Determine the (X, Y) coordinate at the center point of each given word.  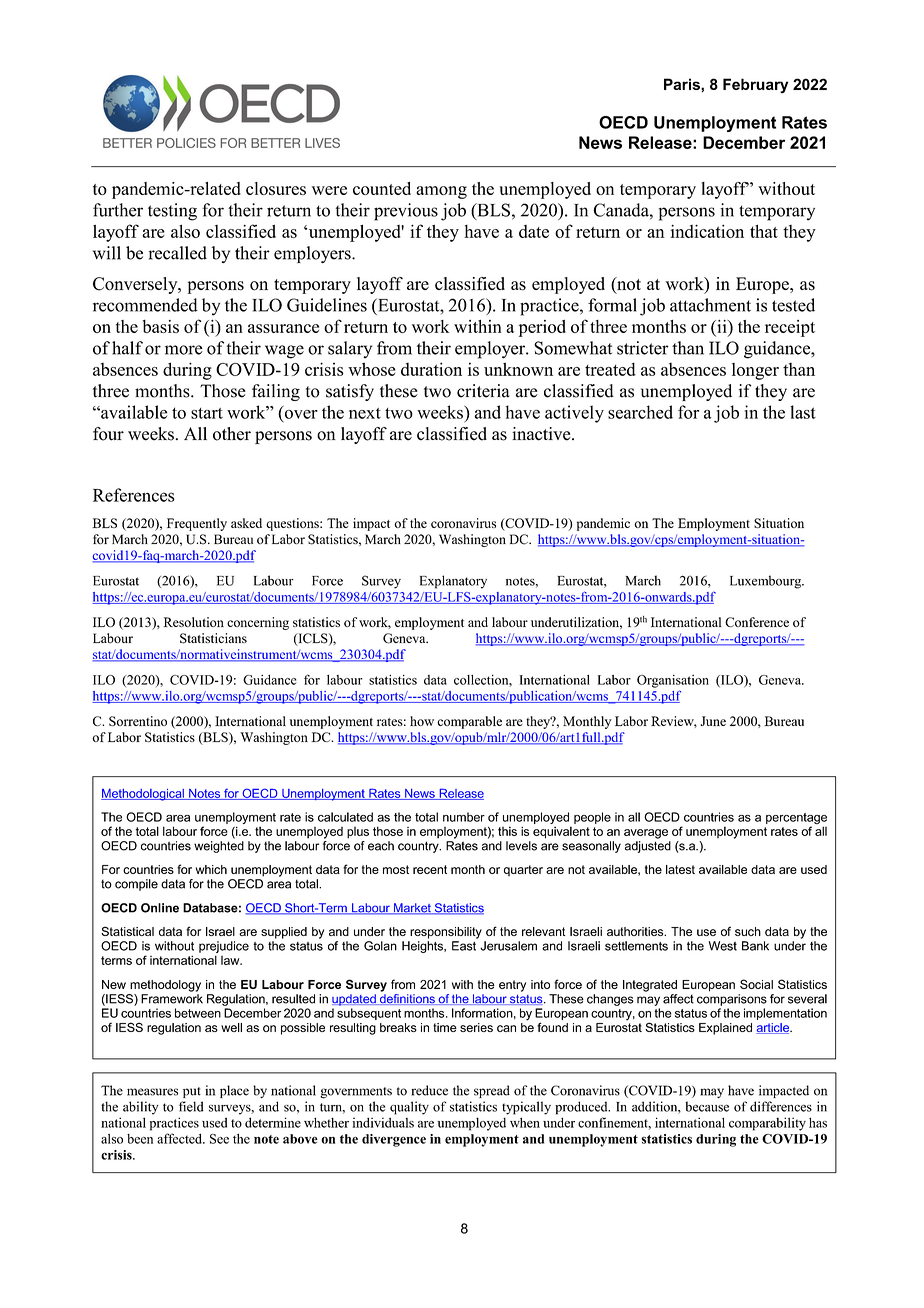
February (755, 85)
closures (276, 188)
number (464, 817)
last (803, 412)
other (232, 434)
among (441, 192)
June (713, 721)
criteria (483, 391)
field (191, 1106)
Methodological (143, 795)
